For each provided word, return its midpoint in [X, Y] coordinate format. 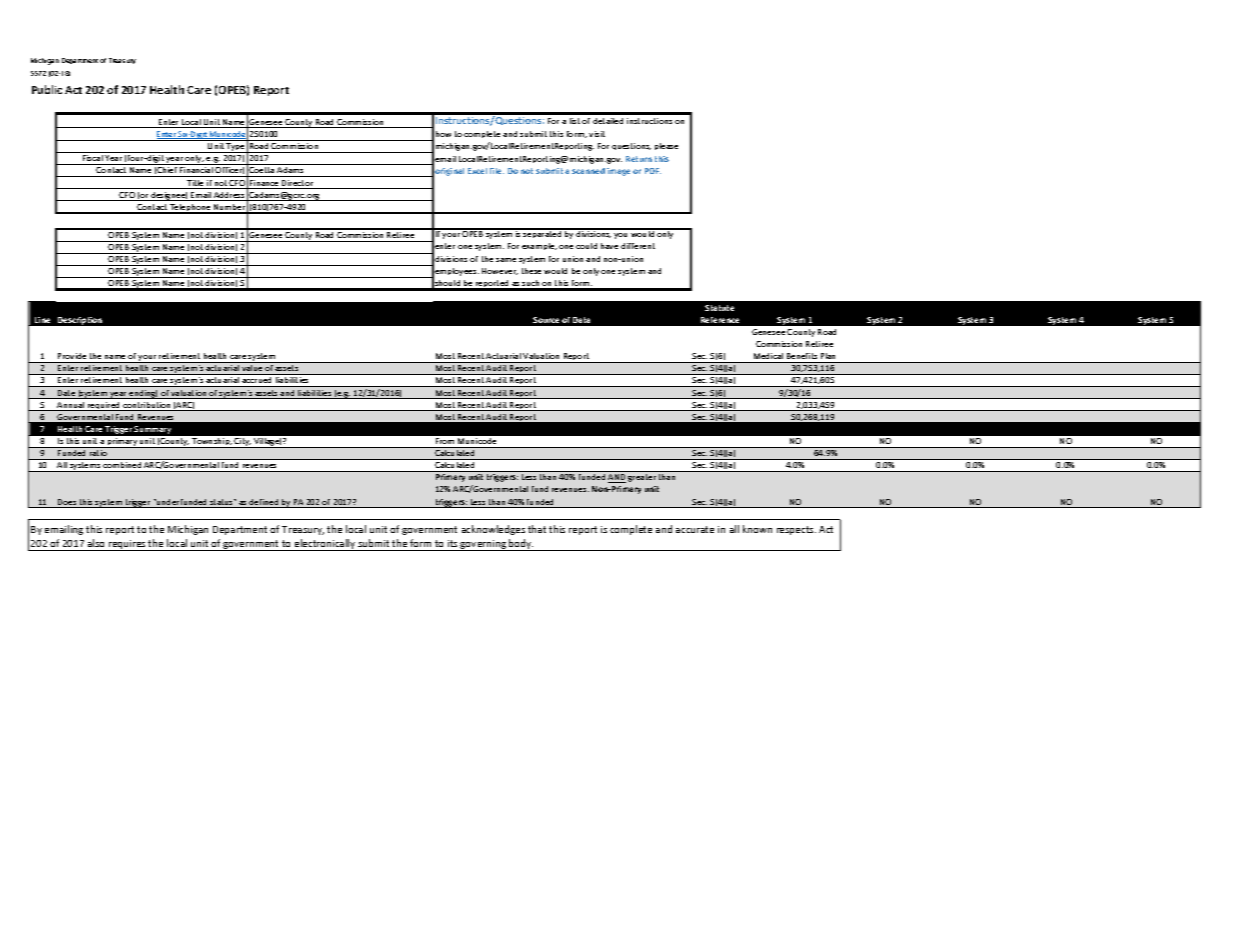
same [506, 260]
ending [143, 394]
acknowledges [493, 530]
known [757, 529]
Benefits [802, 356]
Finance [264, 184]
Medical [768, 356]
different [638, 246]
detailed [608, 121]
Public [47, 89]
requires [127, 545]
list [575, 121]
